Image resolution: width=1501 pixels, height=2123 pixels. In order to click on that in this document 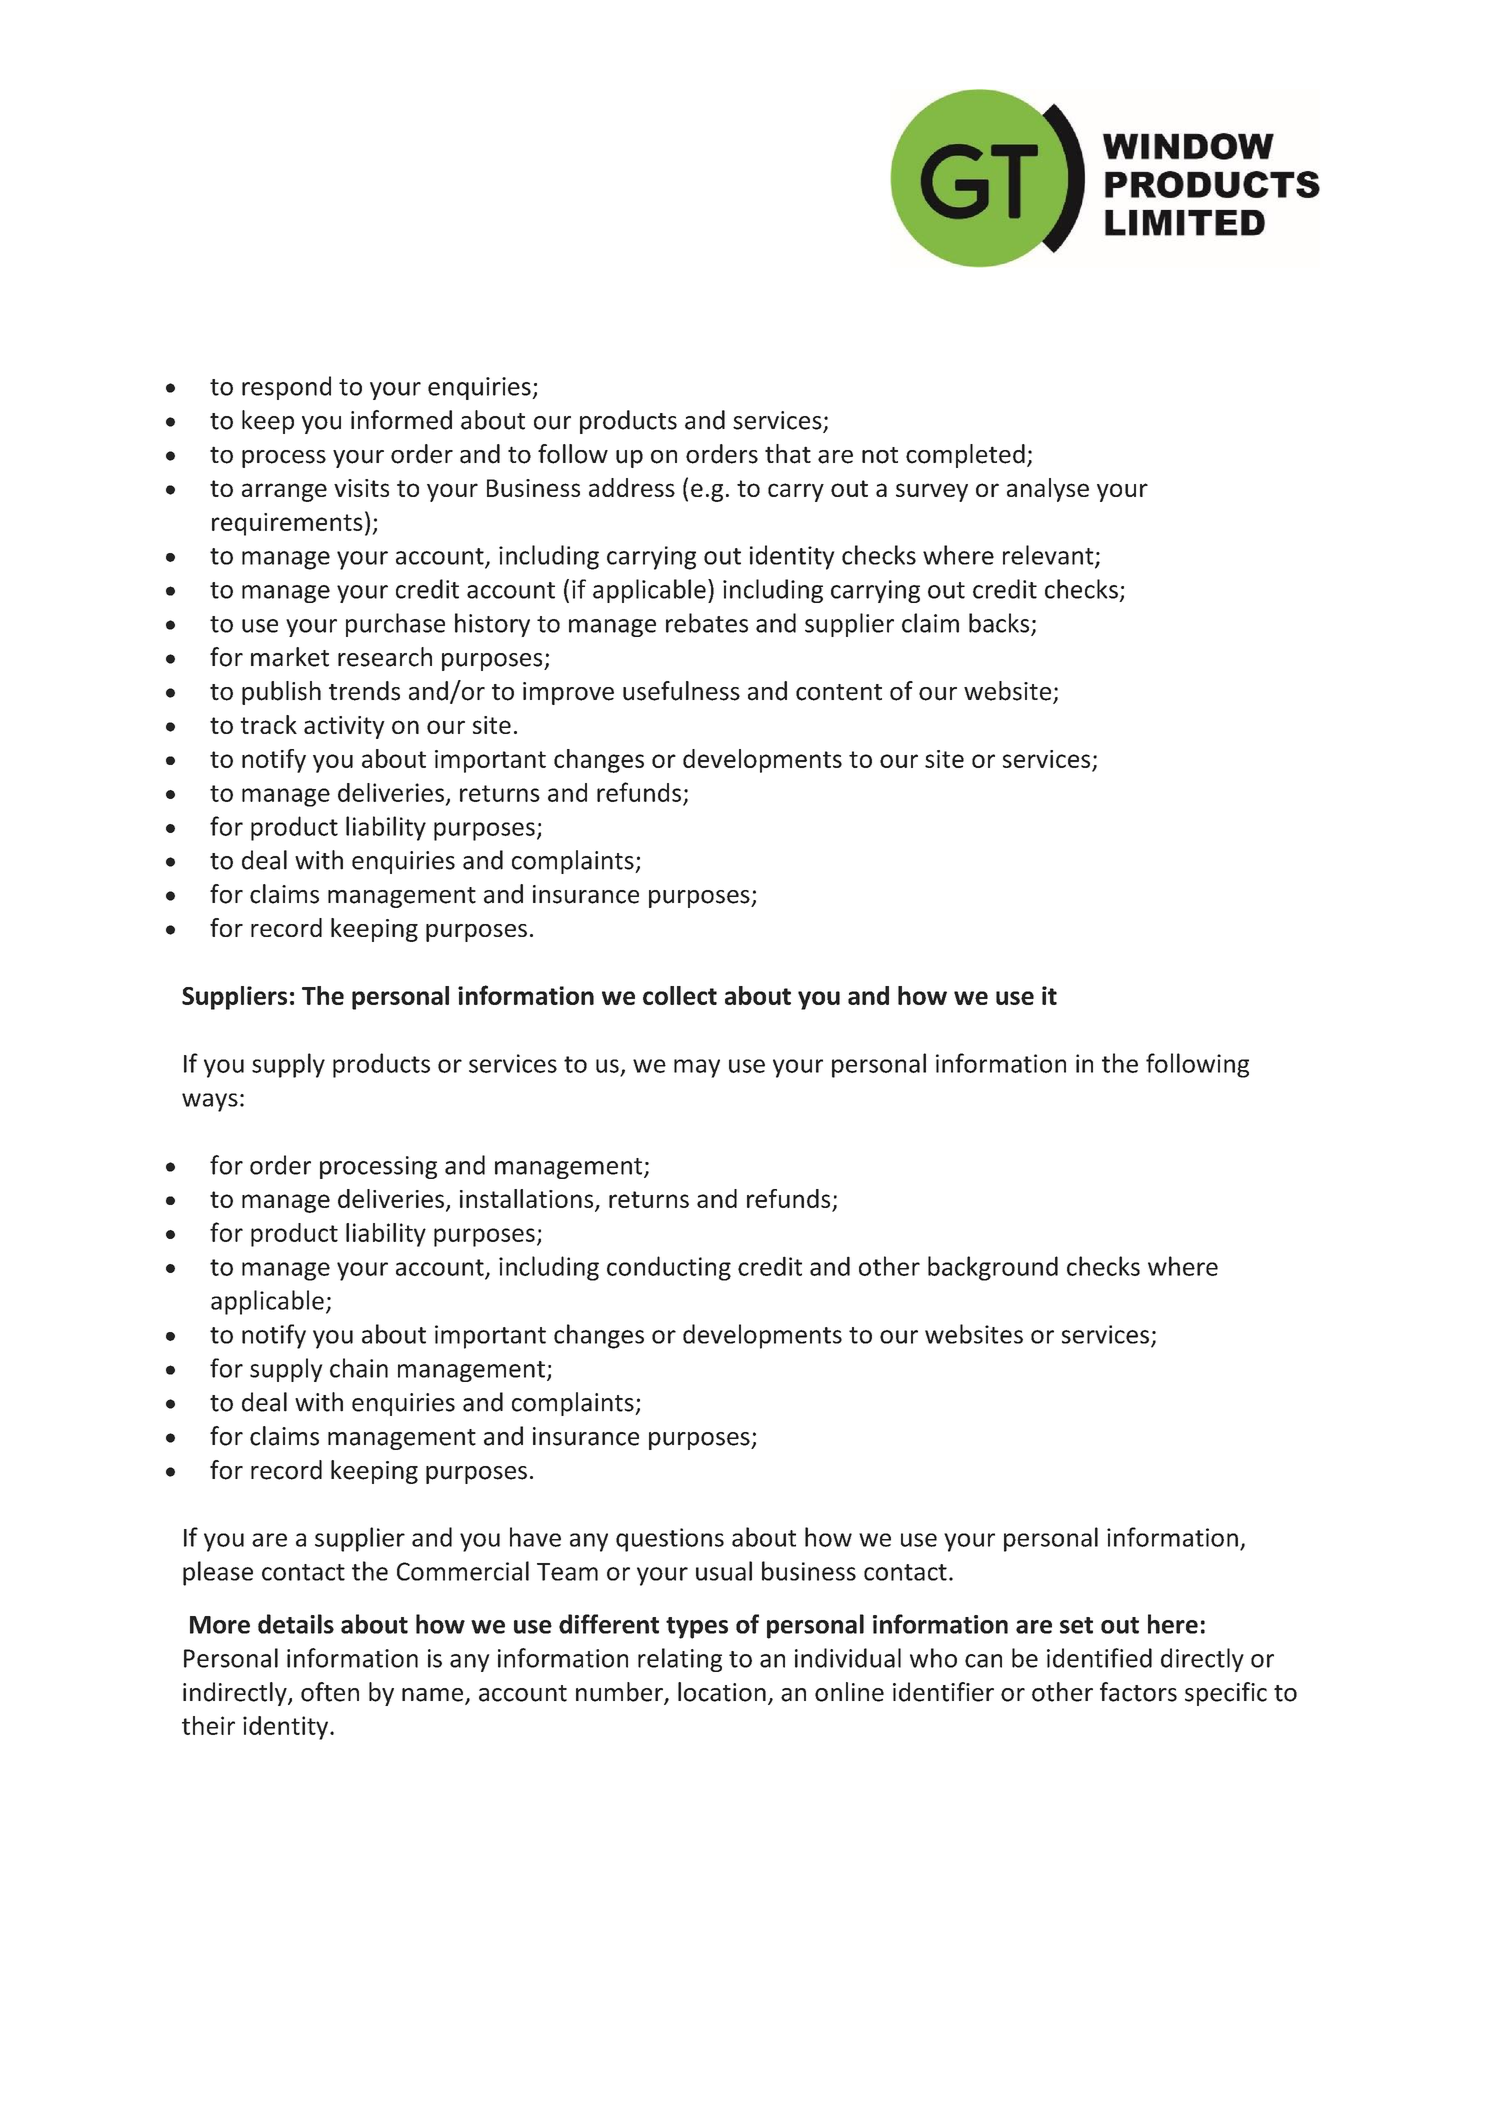, I will do `click(788, 454)`.
